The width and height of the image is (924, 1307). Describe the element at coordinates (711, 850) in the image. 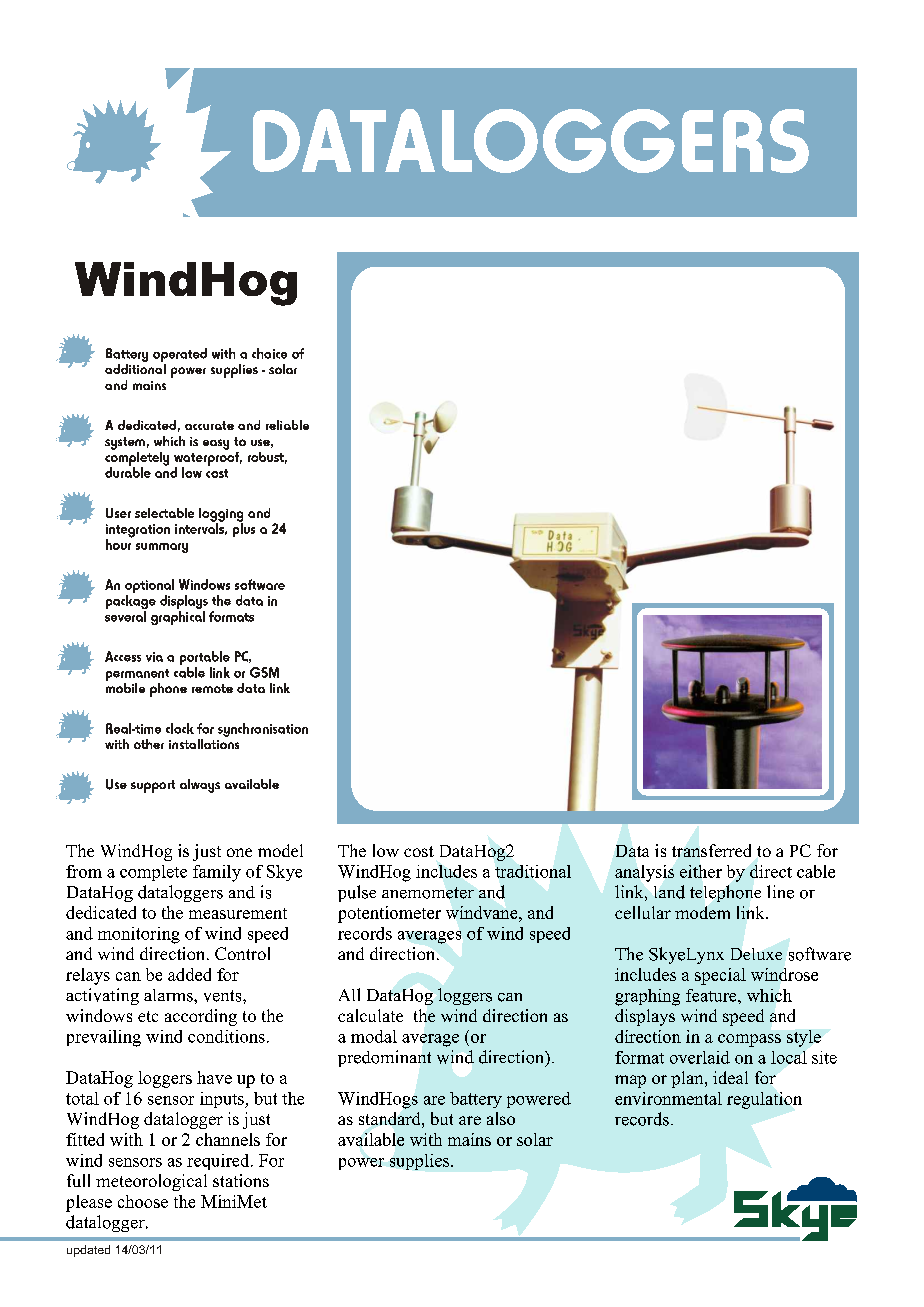

I see `transferred` at that location.
